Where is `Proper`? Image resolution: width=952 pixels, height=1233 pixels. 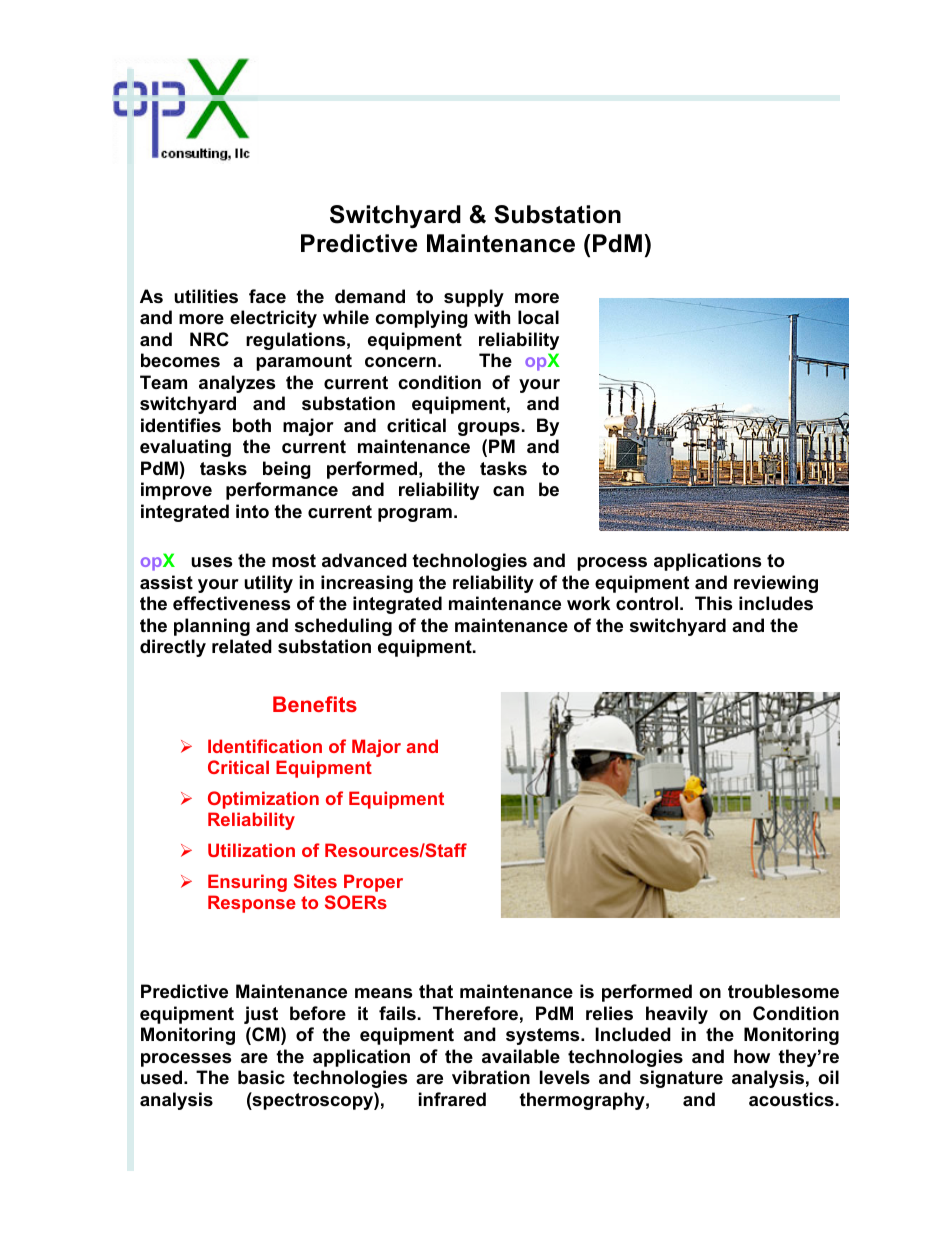 Proper is located at coordinates (373, 883).
